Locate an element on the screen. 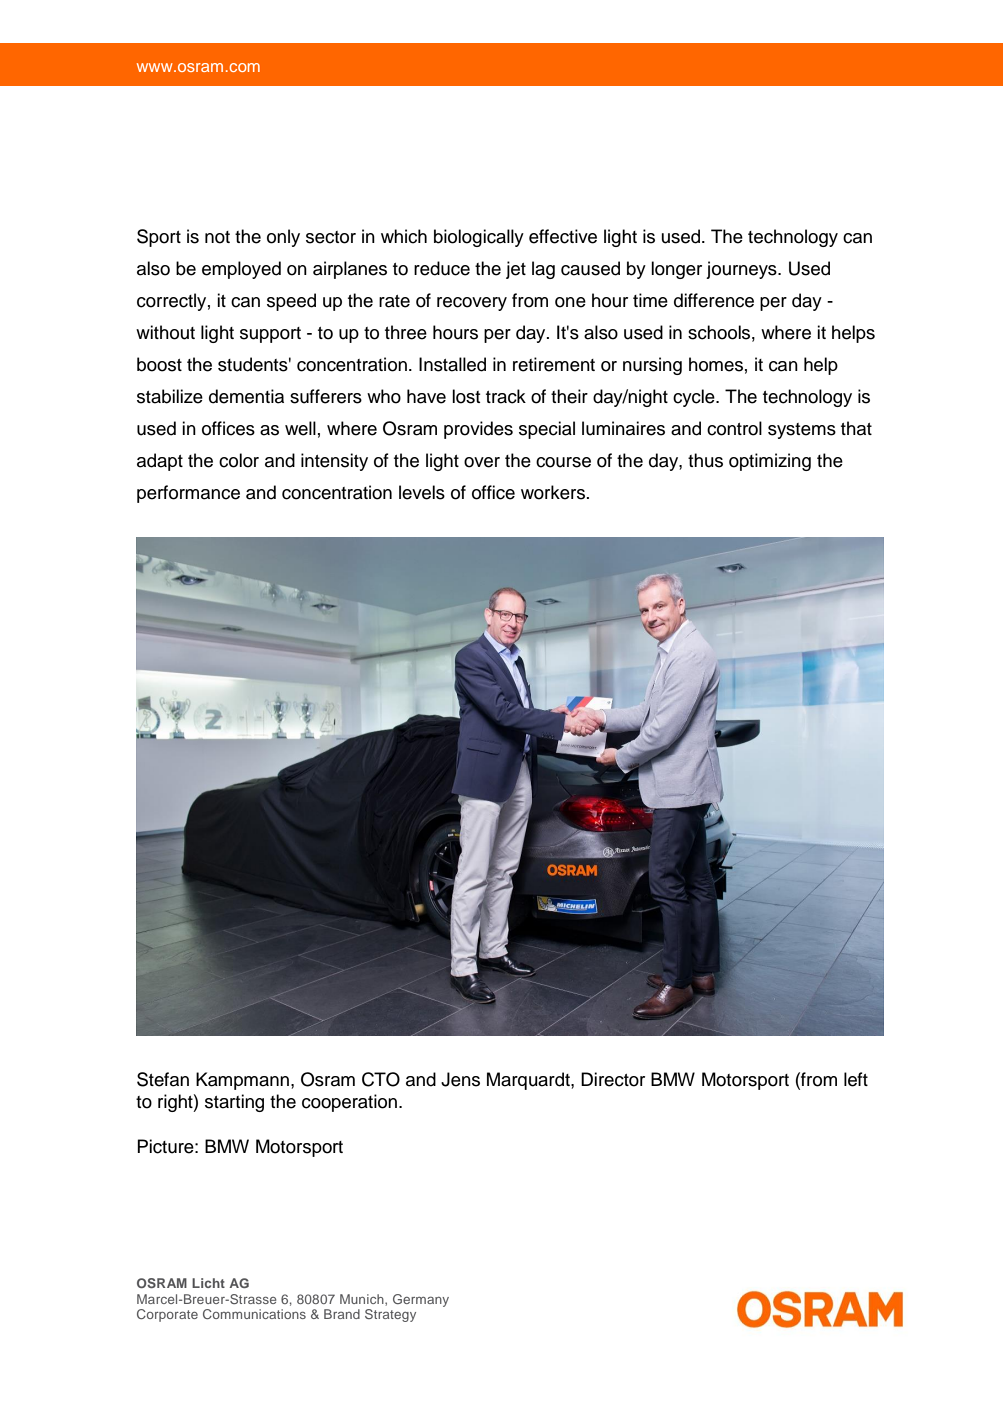 The width and height of the screenshot is (1003, 1419). Licht is located at coordinates (208, 1283).
